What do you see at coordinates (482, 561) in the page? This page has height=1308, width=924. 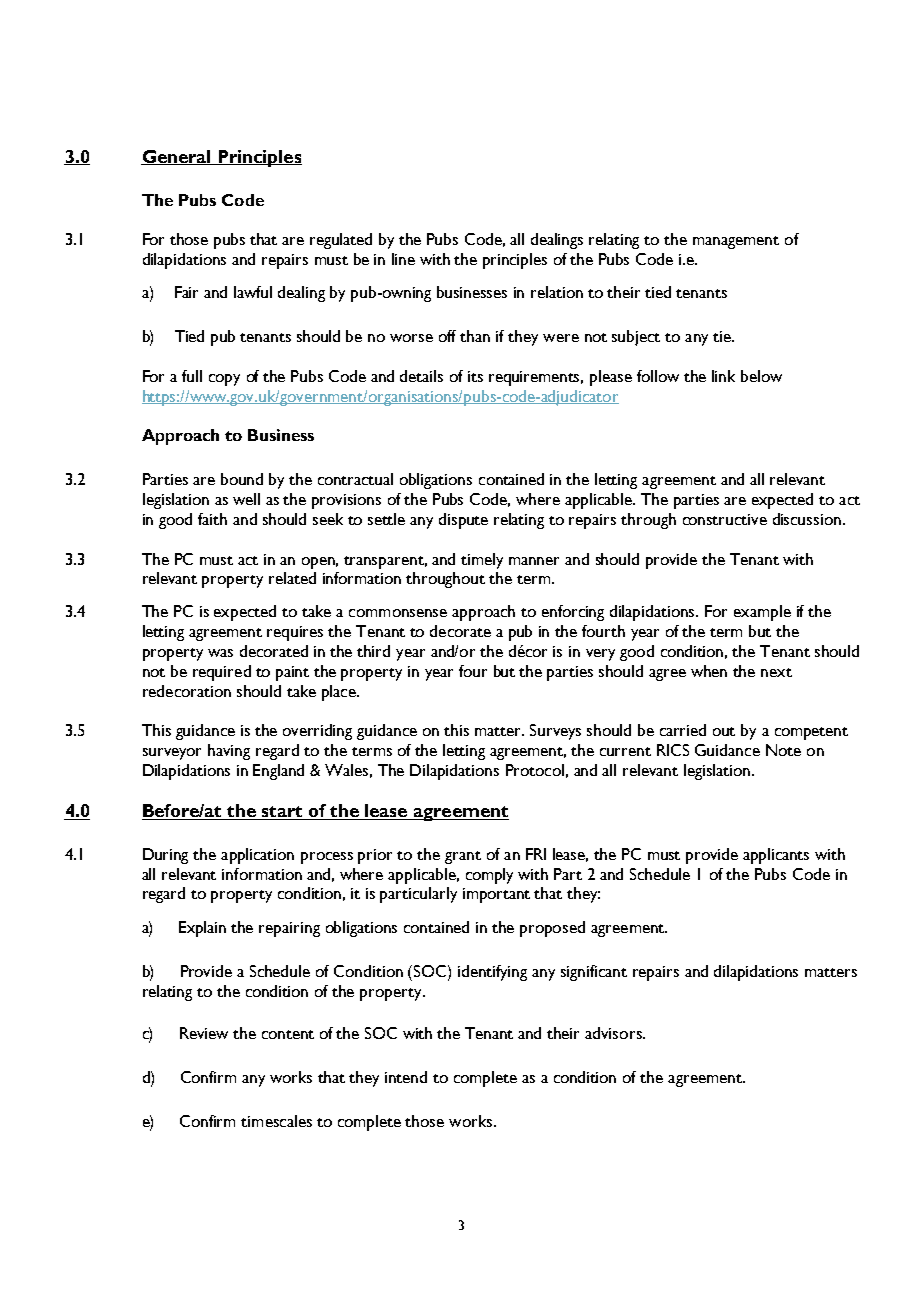 I see `timely` at bounding box center [482, 561].
